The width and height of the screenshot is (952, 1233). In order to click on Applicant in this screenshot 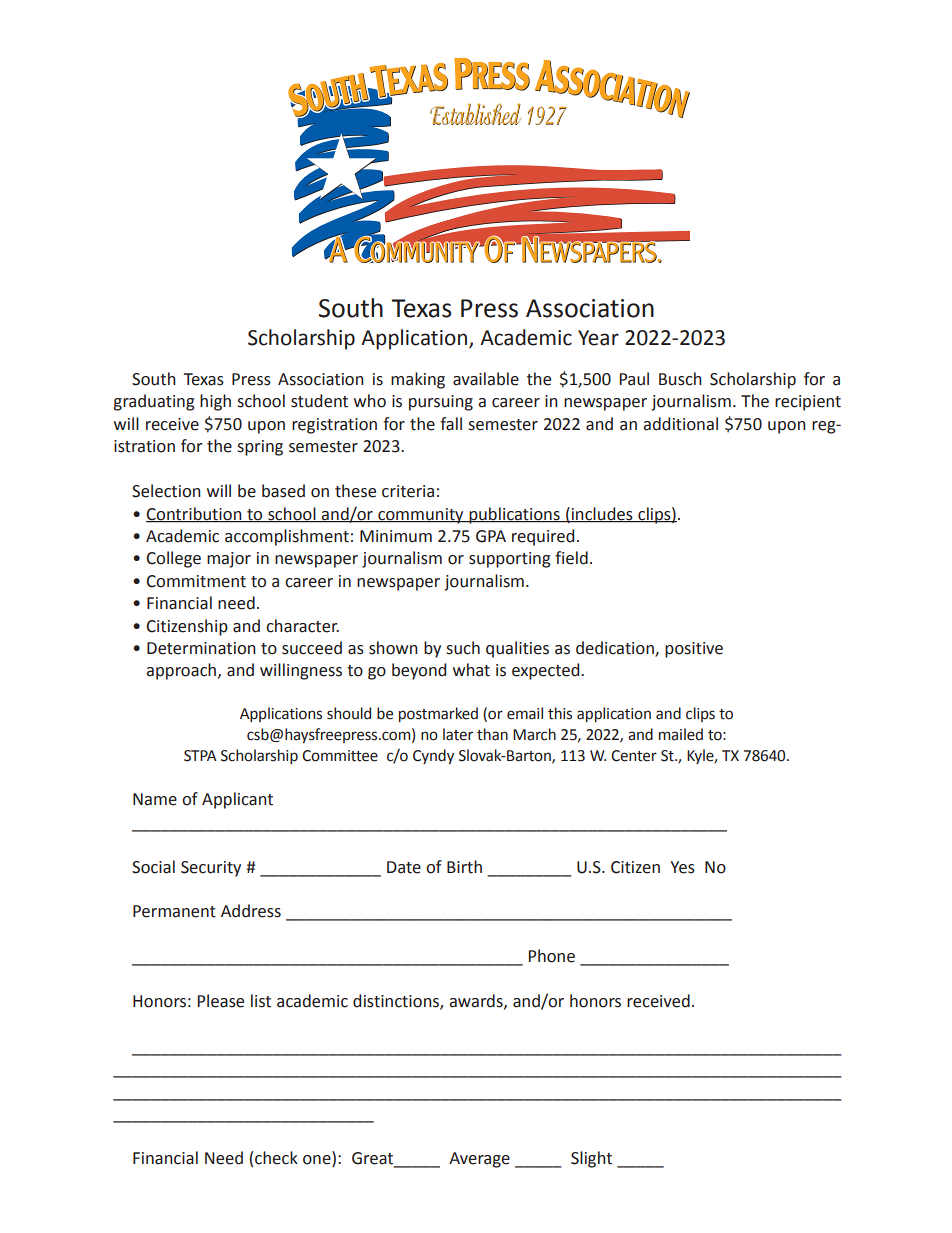, I will do `click(237, 800)`.
